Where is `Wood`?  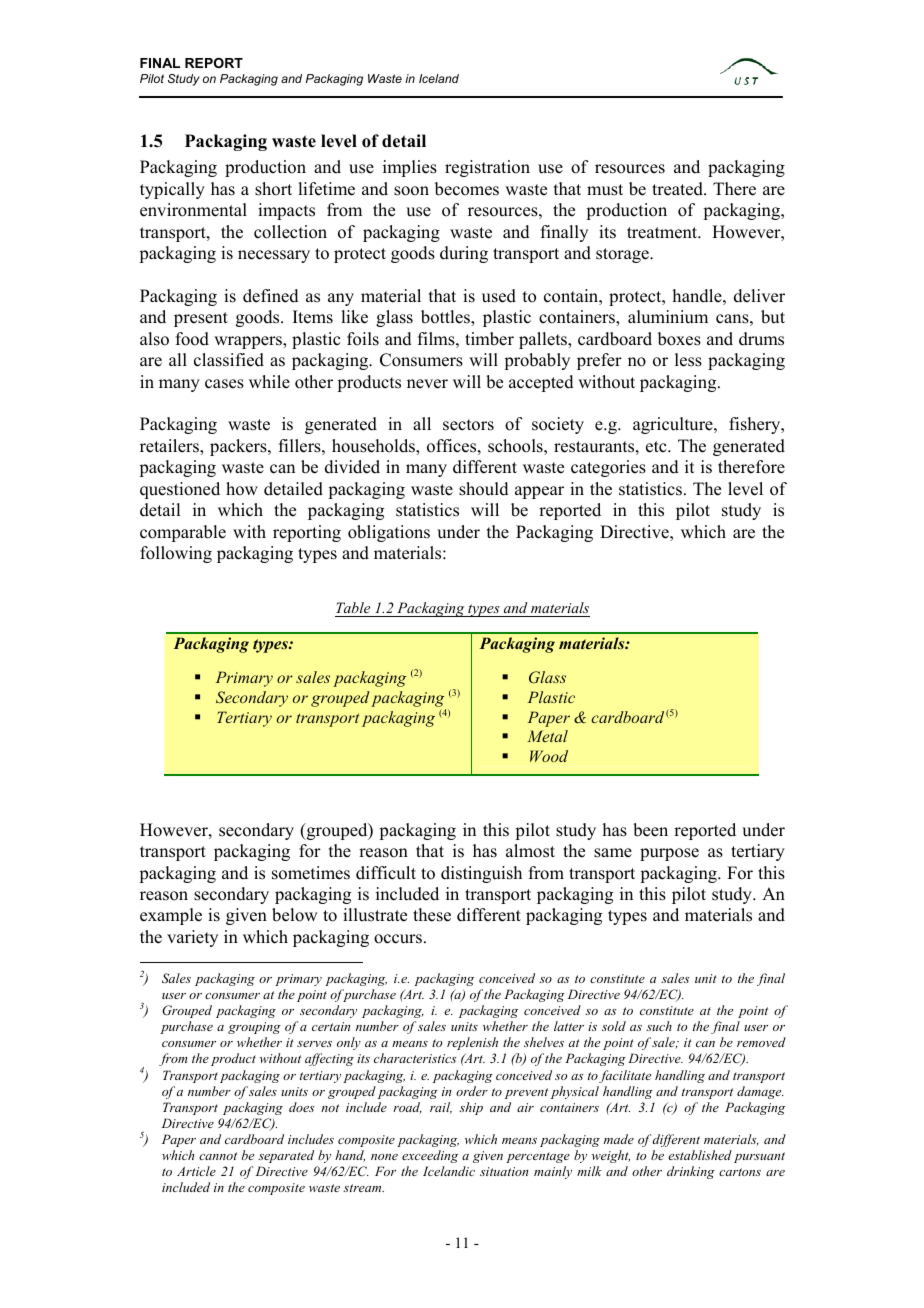 Wood is located at coordinates (549, 756).
